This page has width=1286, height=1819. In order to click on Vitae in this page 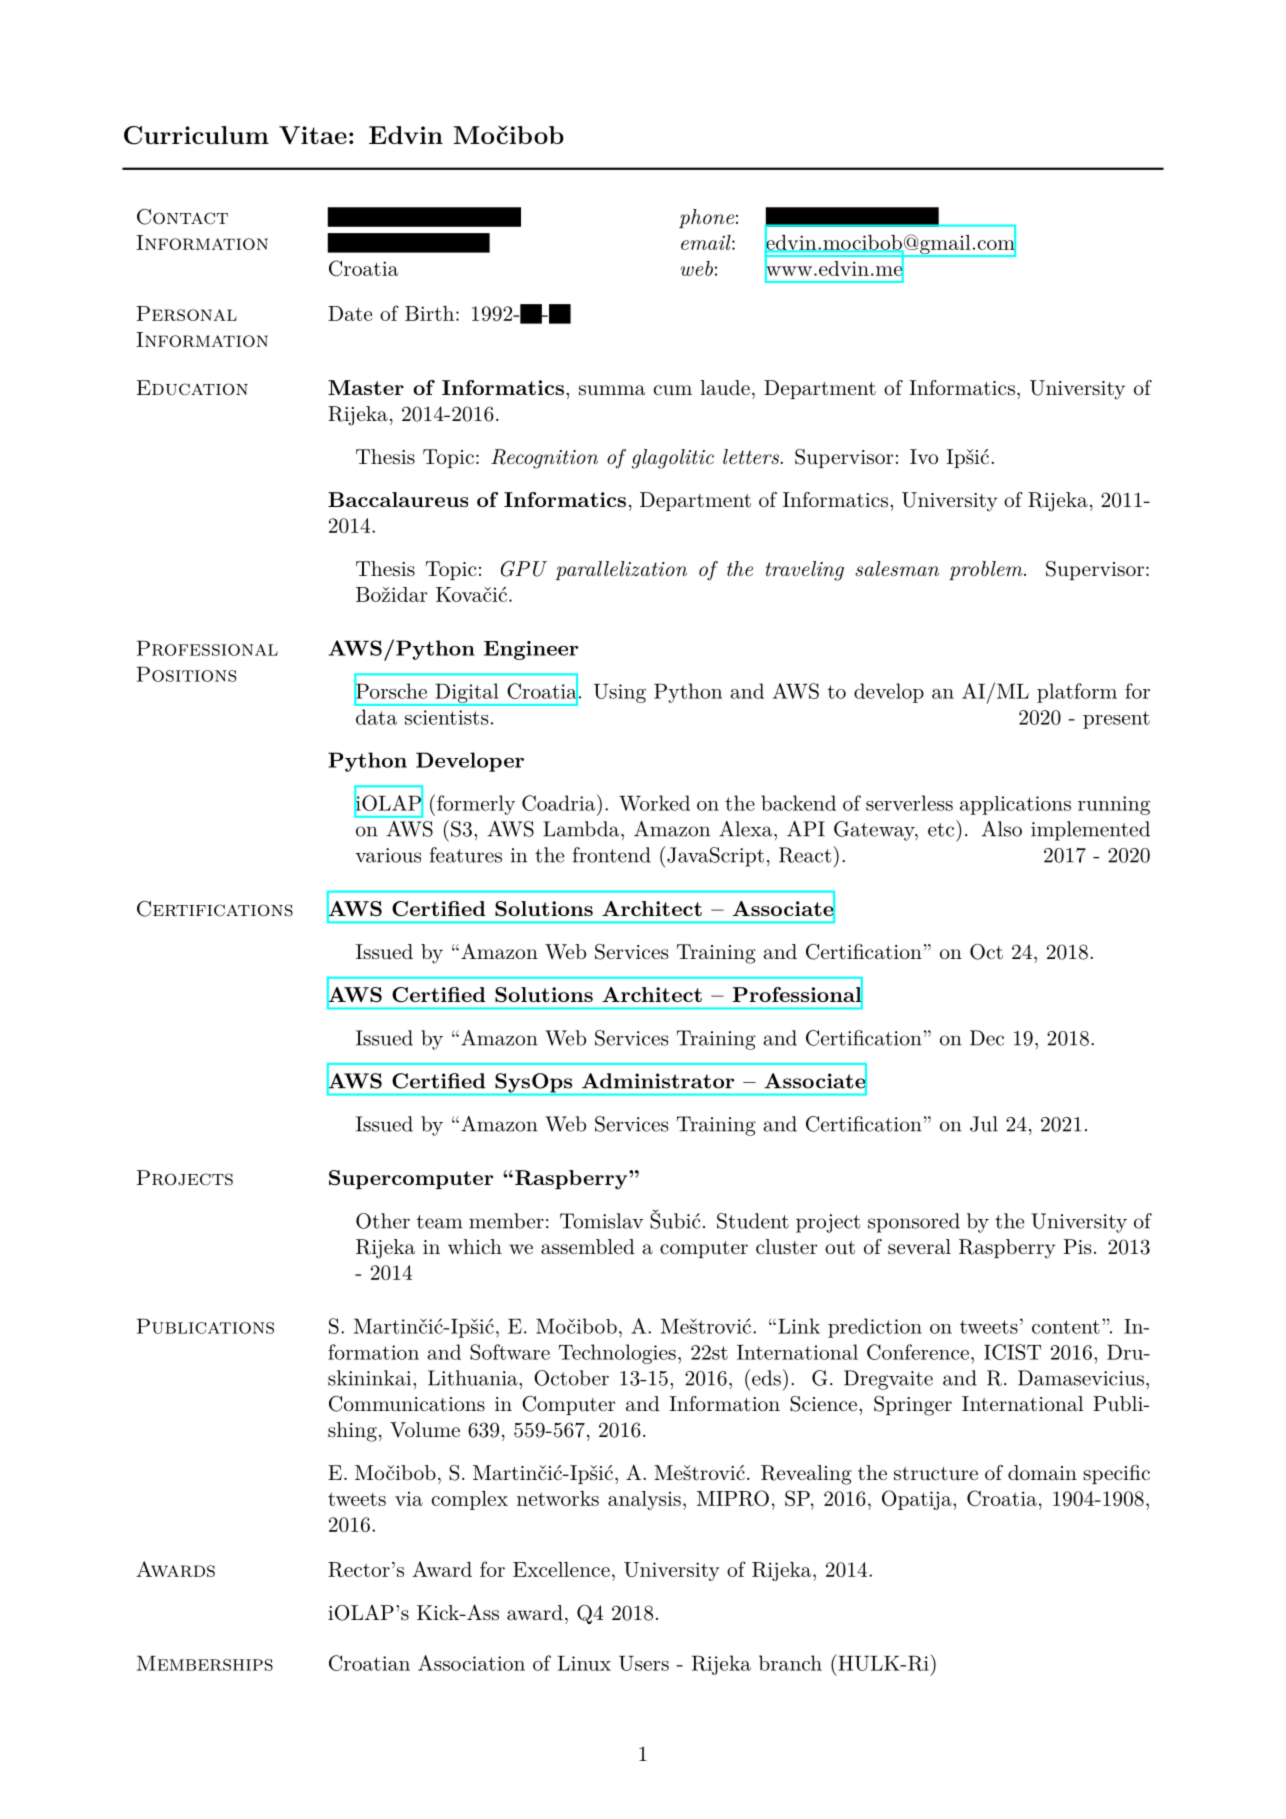, I will do `click(313, 135)`.
